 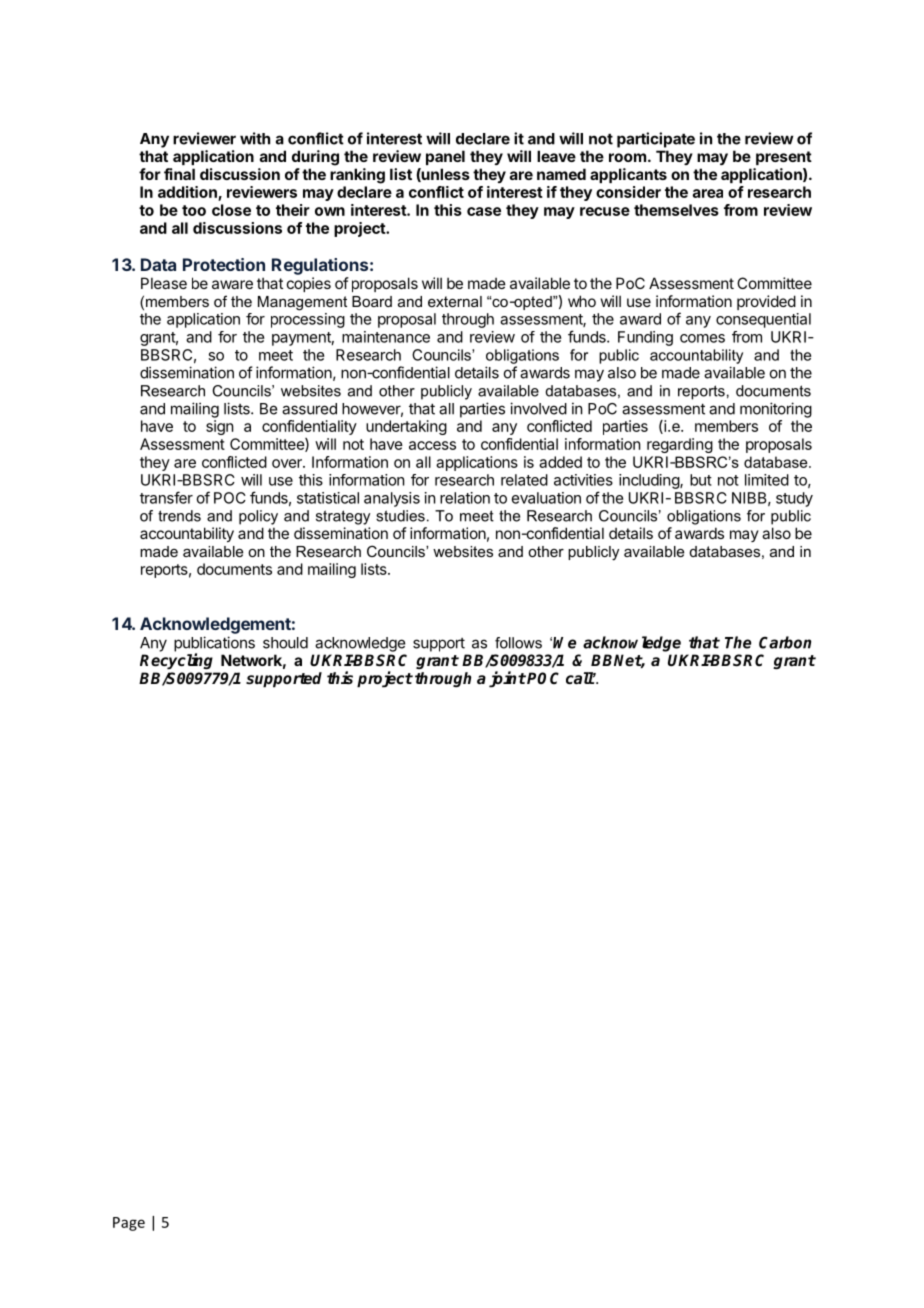 I want to click on monitoring, so click(x=776, y=410).
